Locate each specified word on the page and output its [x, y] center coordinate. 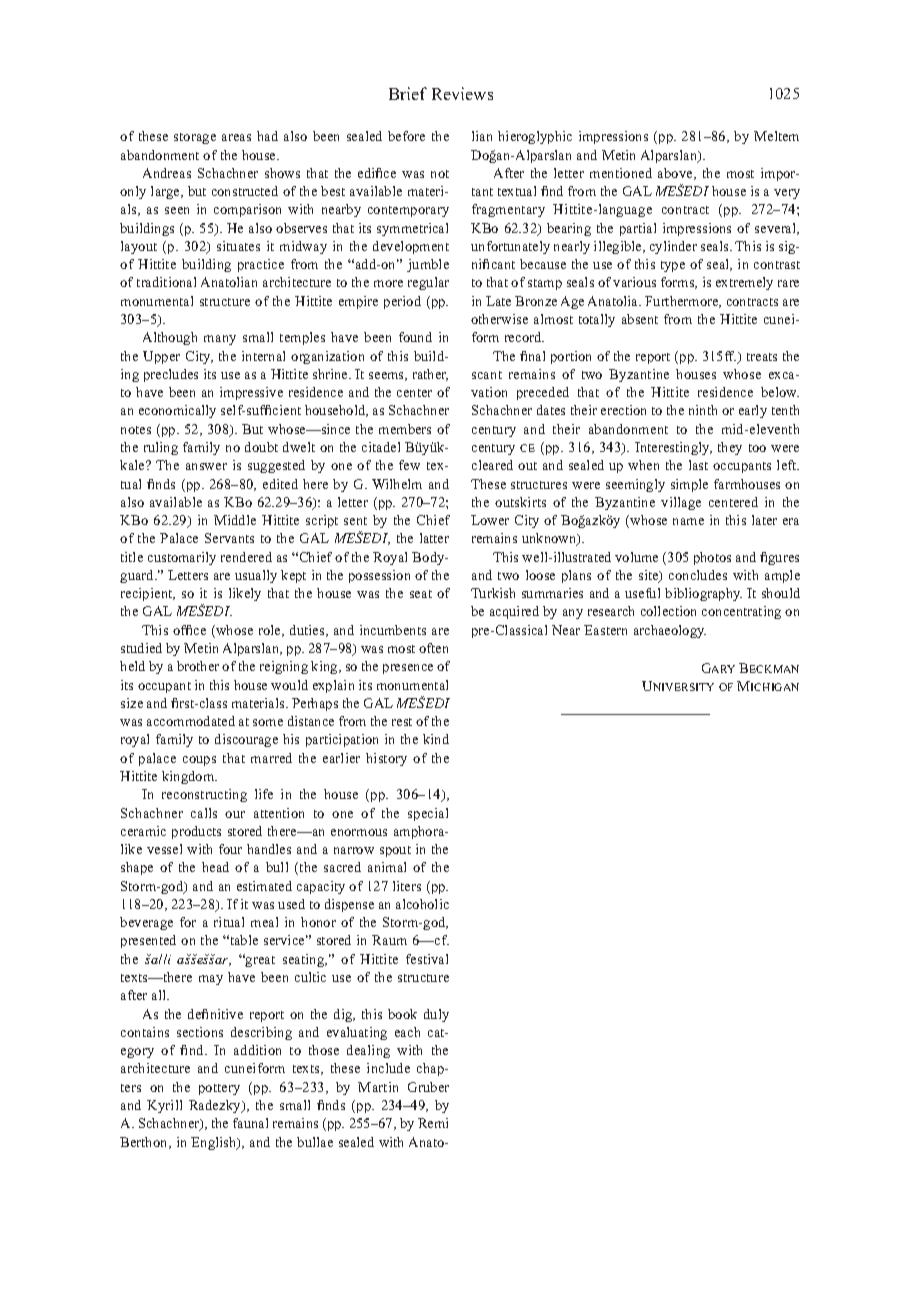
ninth [703, 410]
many [220, 340]
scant [487, 375]
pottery [219, 1089]
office [189, 630]
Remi [433, 1123]
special [428, 814]
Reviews [462, 93]
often [433, 648]
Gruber [428, 1087]
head [215, 867]
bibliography [703, 594]
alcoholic [422, 904]
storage [195, 138]
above [676, 174]
